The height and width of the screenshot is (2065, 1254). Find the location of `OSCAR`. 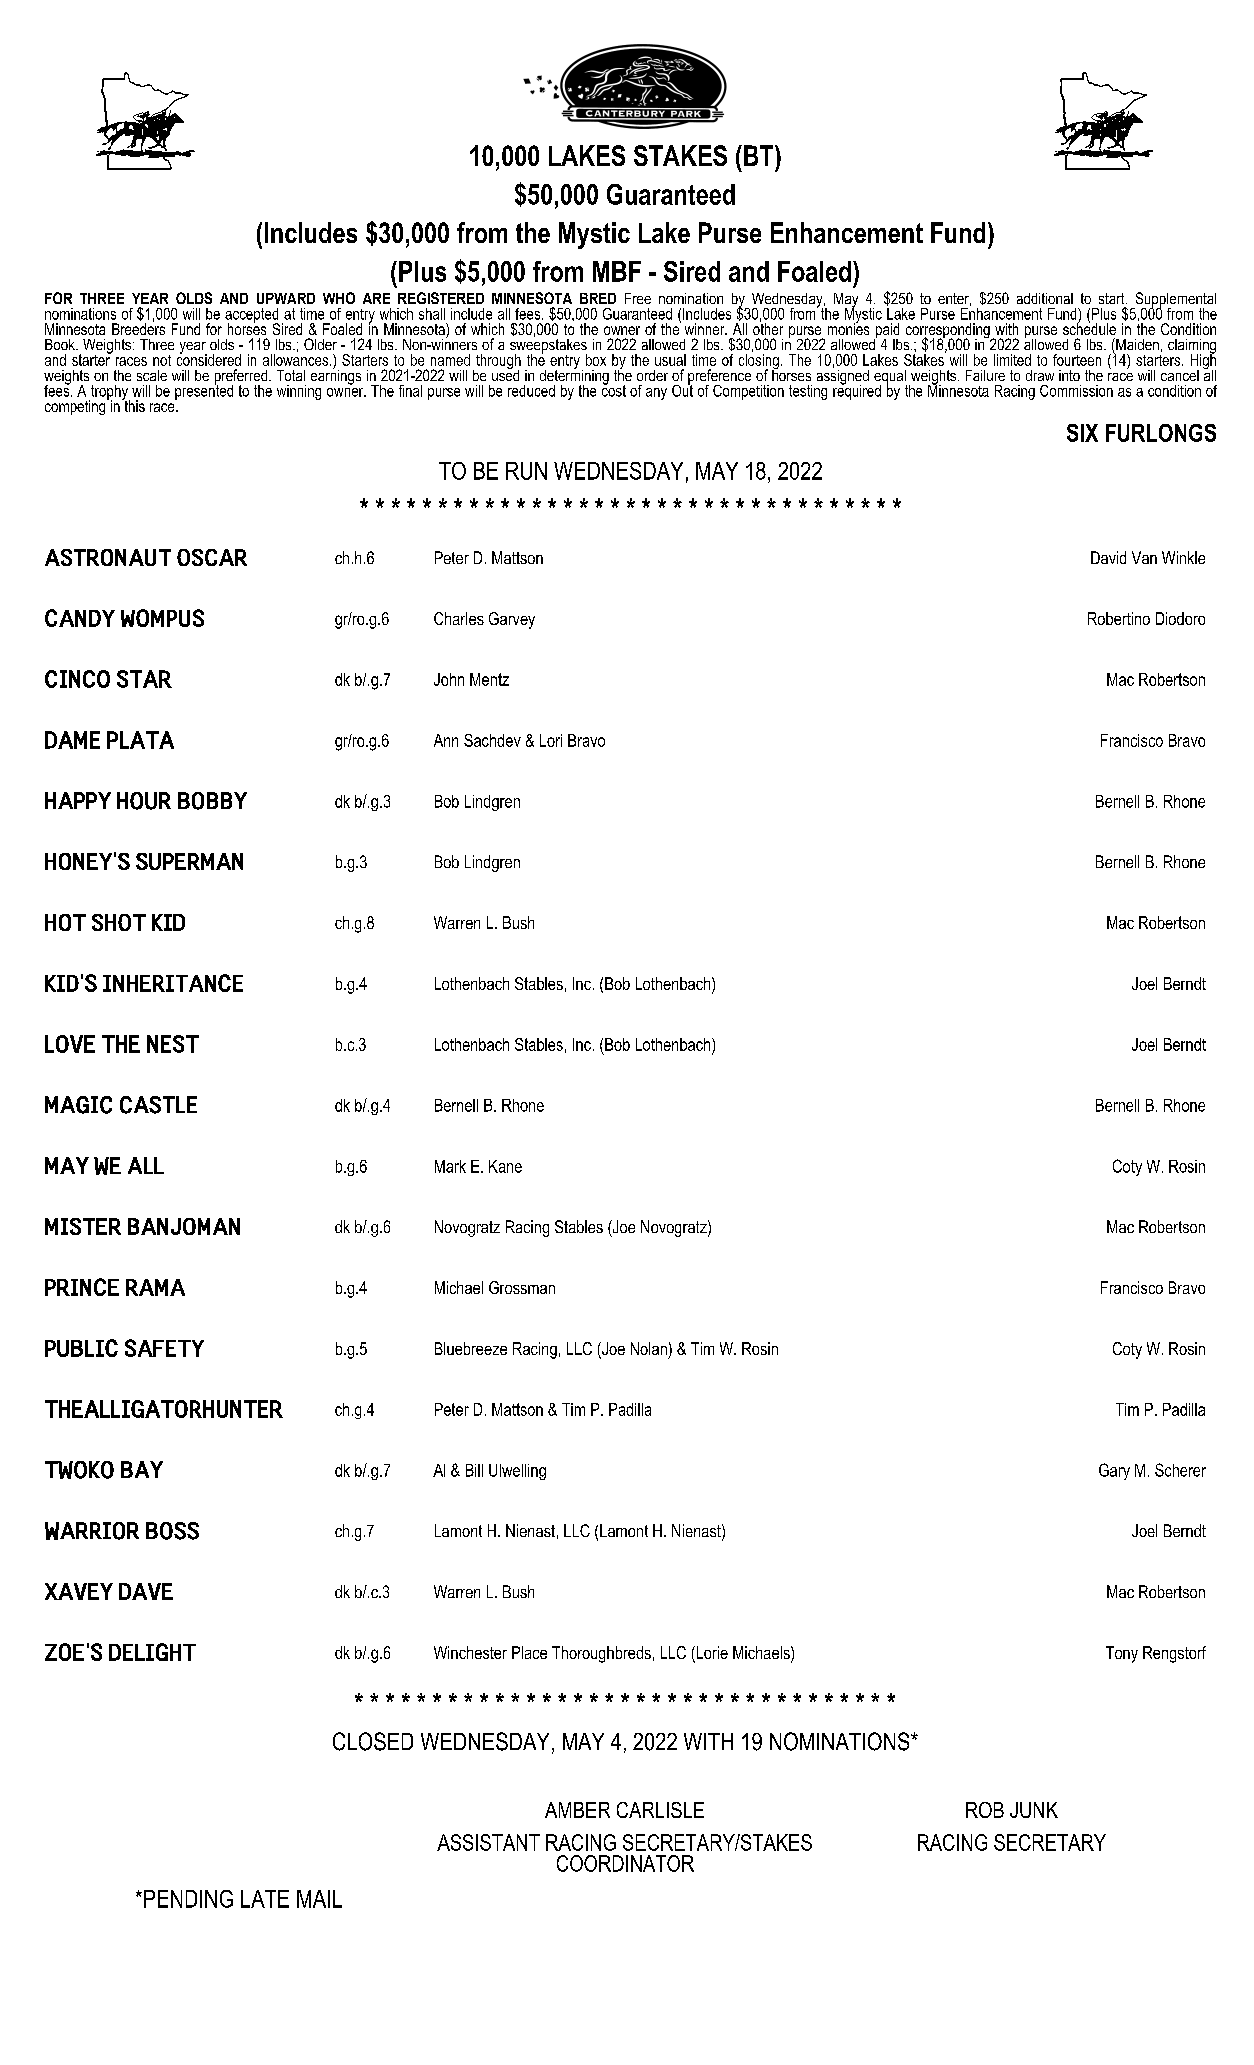

OSCAR is located at coordinates (212, 557).
